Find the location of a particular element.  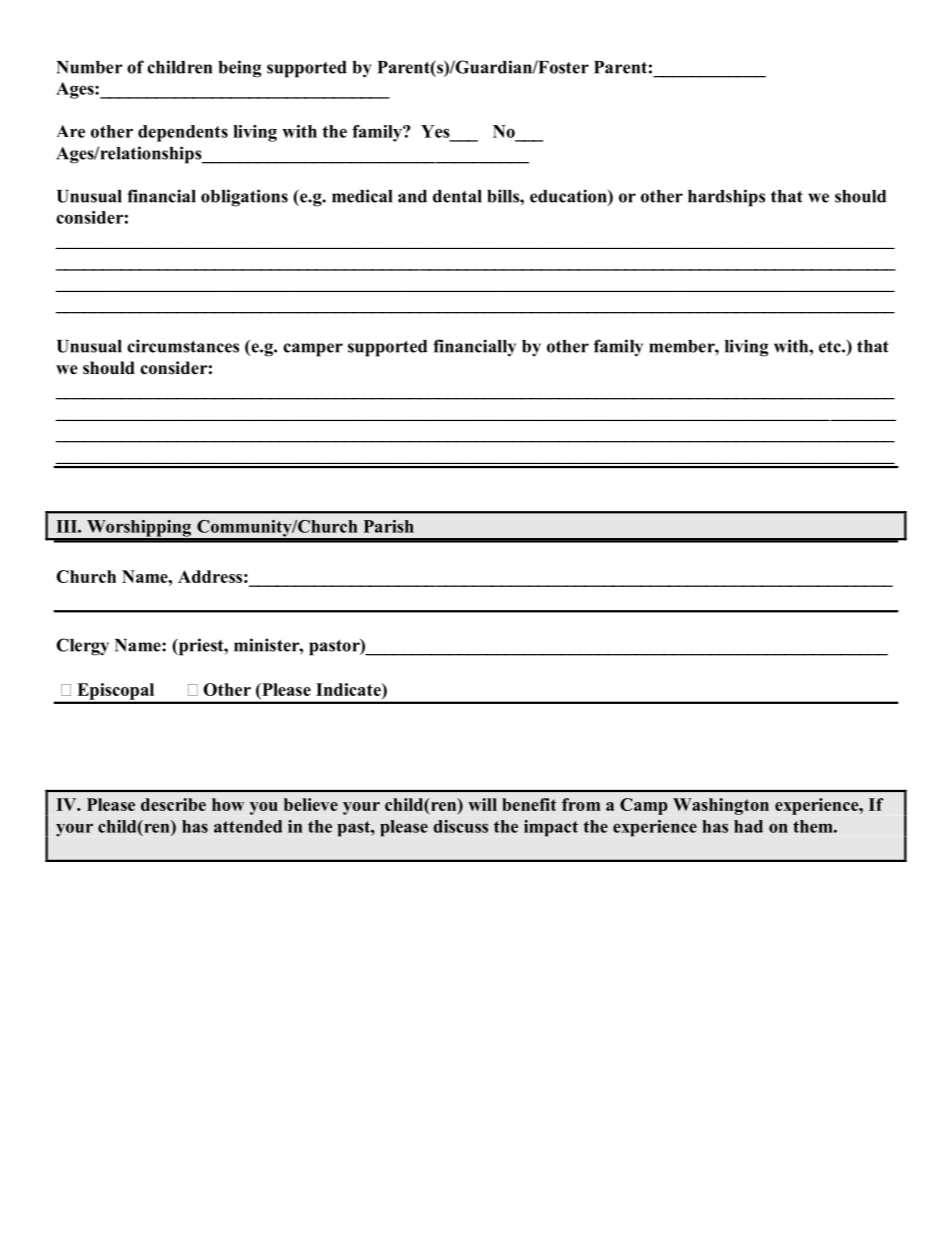

Parish is located at coordinates (389, 526).
